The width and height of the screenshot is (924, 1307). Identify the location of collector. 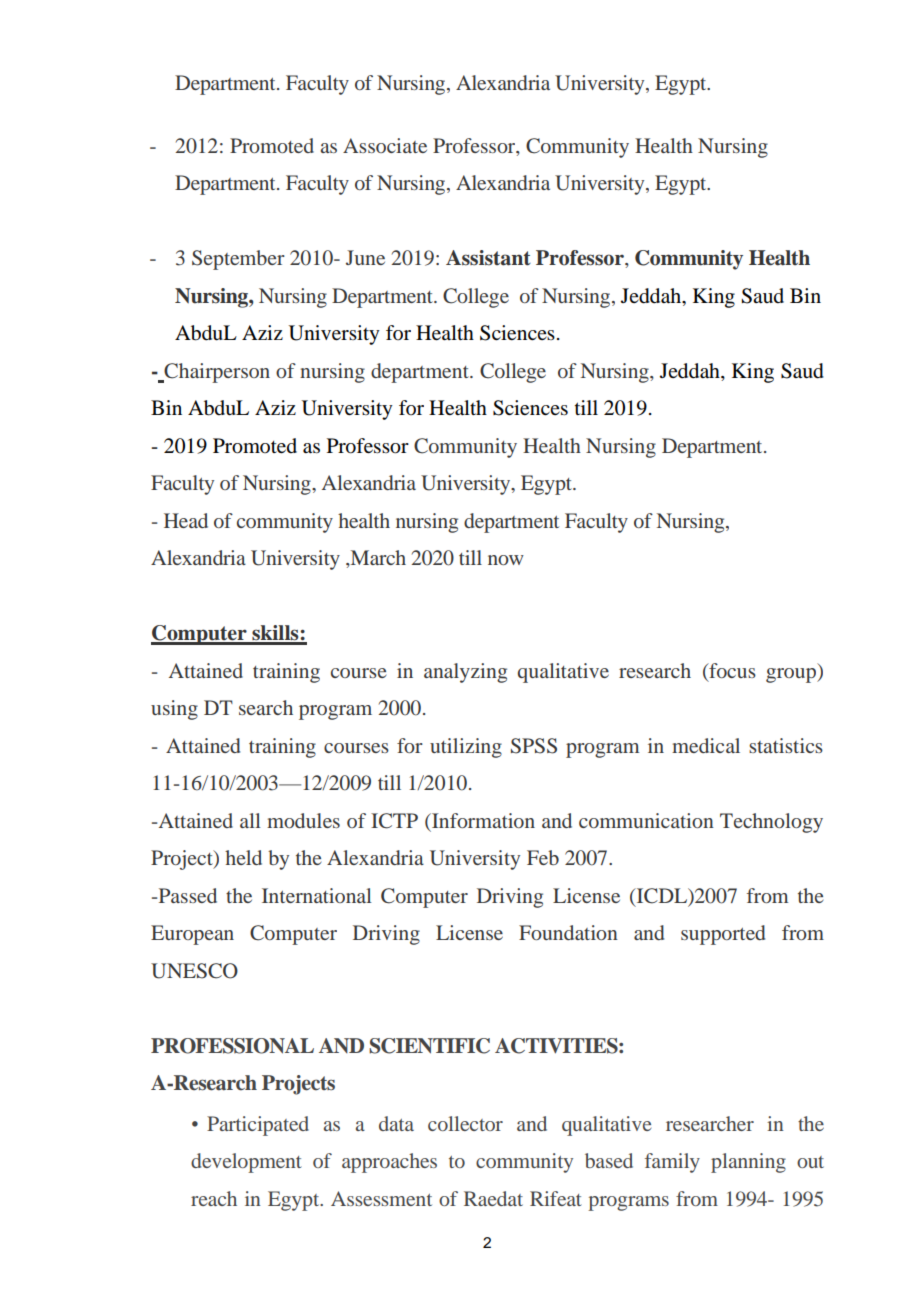
(465, 1123).
